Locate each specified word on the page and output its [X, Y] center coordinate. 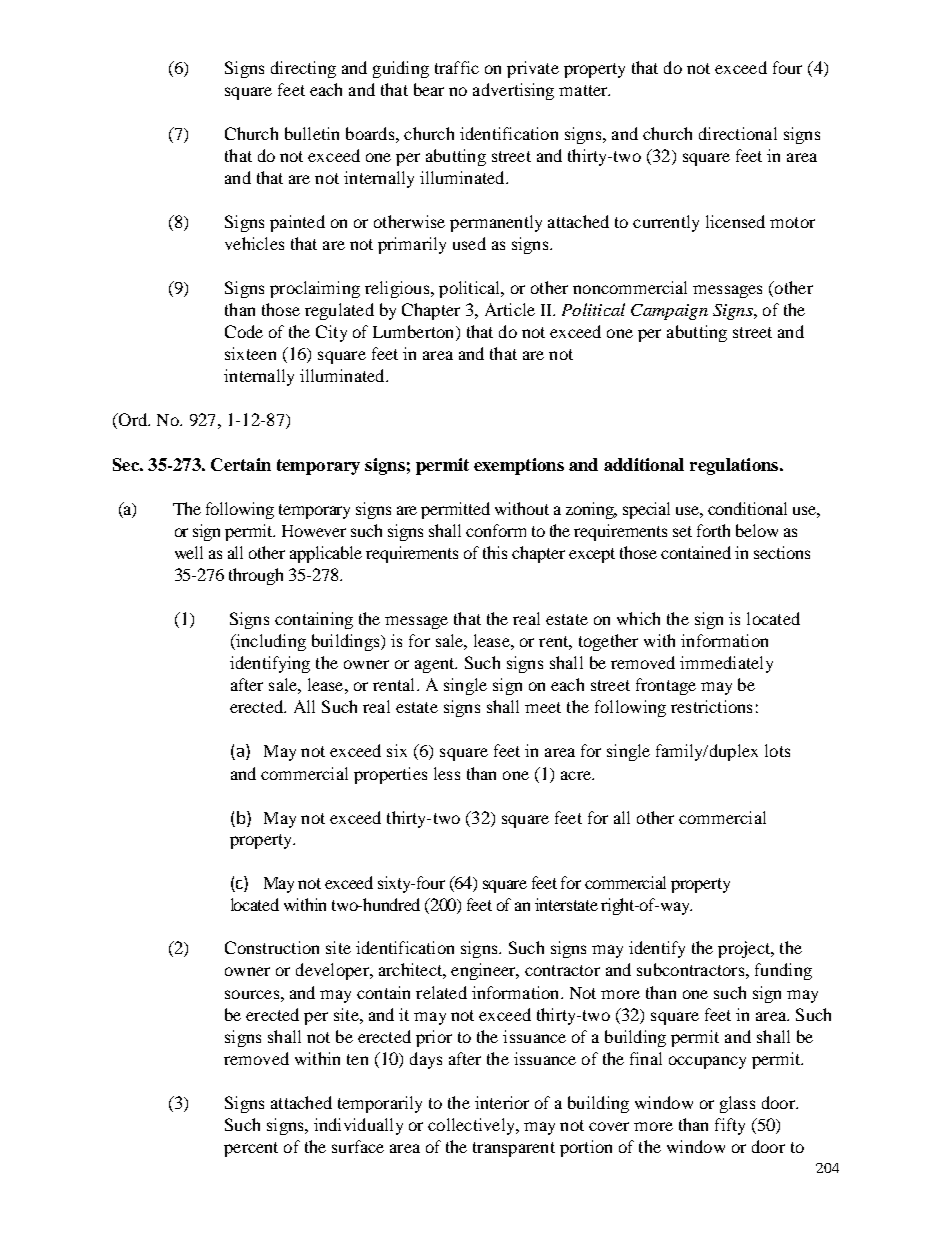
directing [303, 69]
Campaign [669, 312]
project [745, 949]
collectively [472, 1126]
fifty [730, 1126]
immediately [726, 664]
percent [251, 1149]
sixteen [250, 353]
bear [429, 89]
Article [510, 309]
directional [738, 133]
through [256, 576]
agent [436, 665]
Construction [272, 947]
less [447, 773]
